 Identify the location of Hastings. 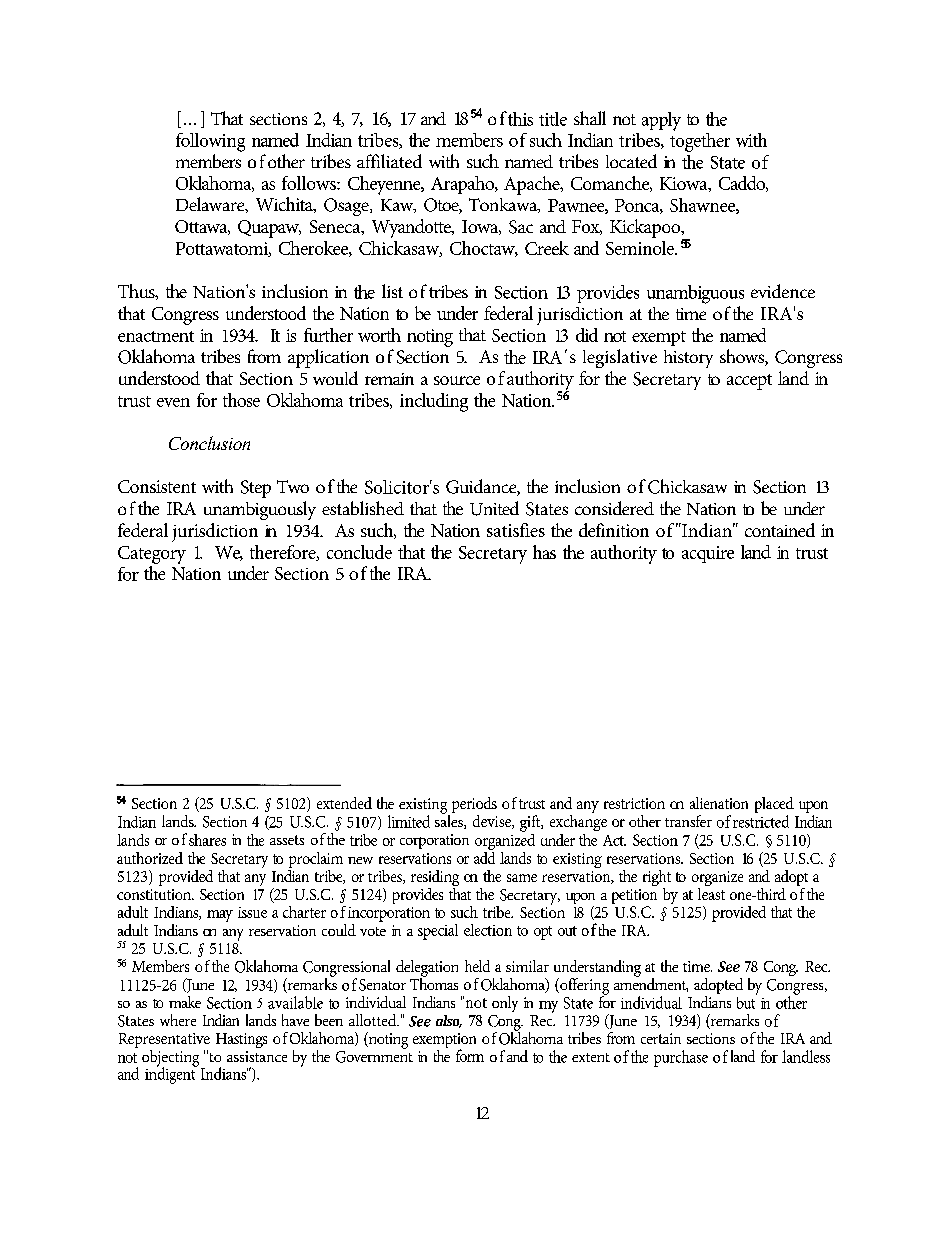
(241, 1040).
